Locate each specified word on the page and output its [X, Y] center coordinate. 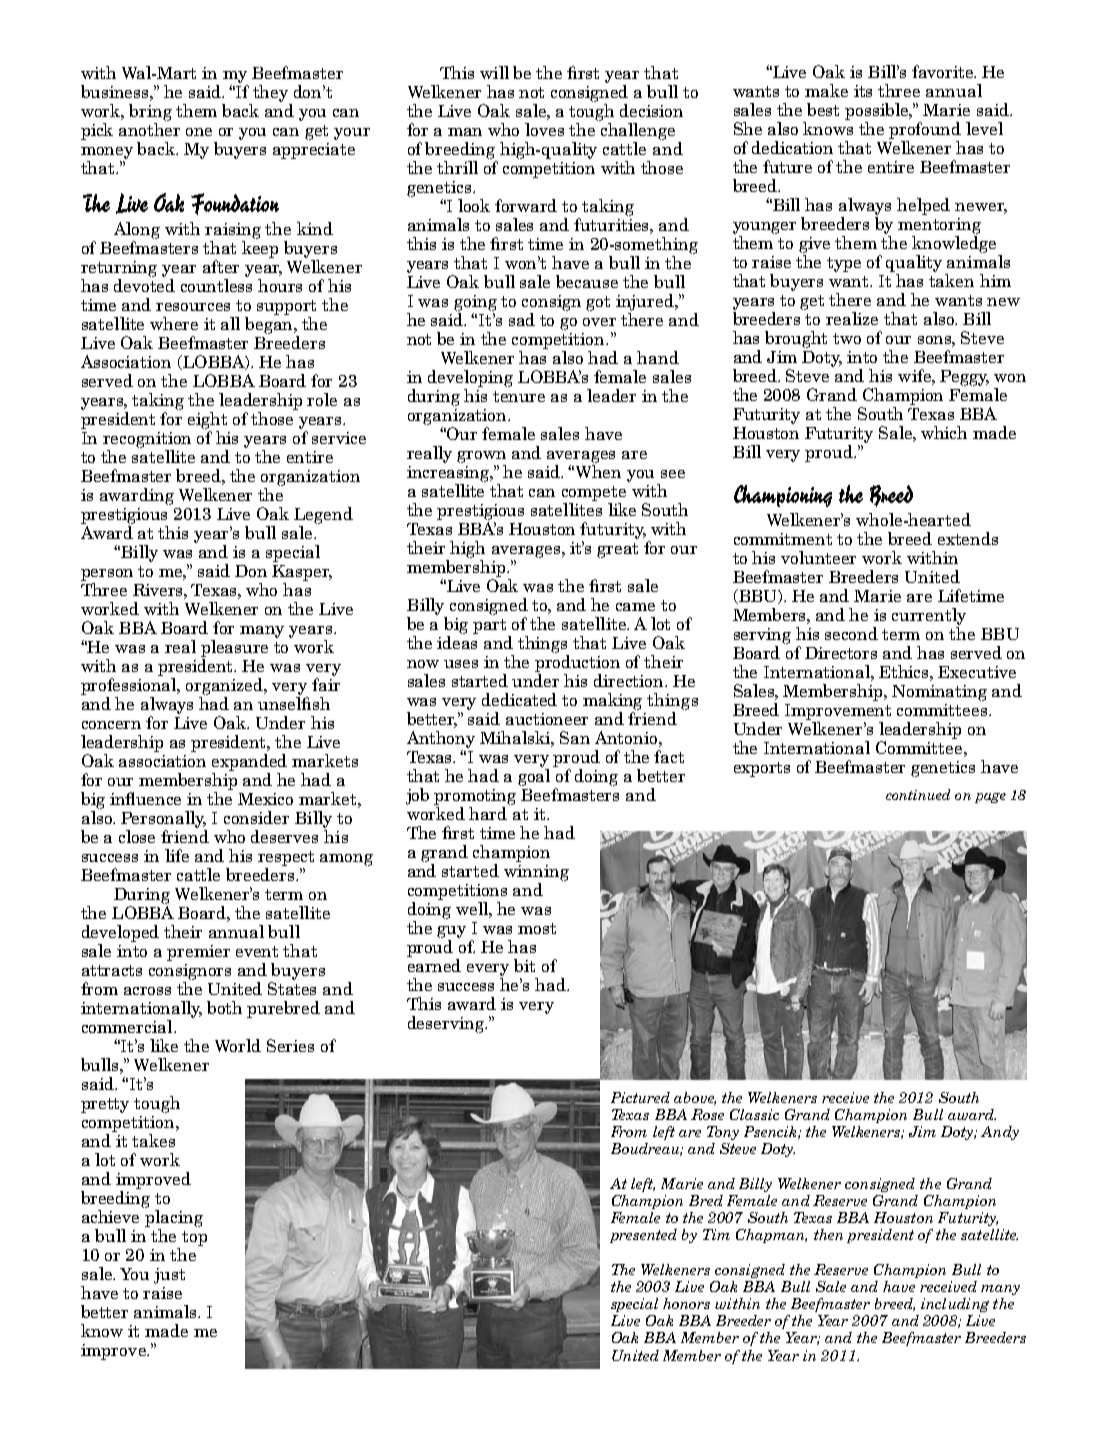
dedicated [519, 699]
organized [226, 686]
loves [544, 129]
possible [878, 111]
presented [643, 1236]
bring [150, 112]
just [169, 1276]
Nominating [939, 693]
